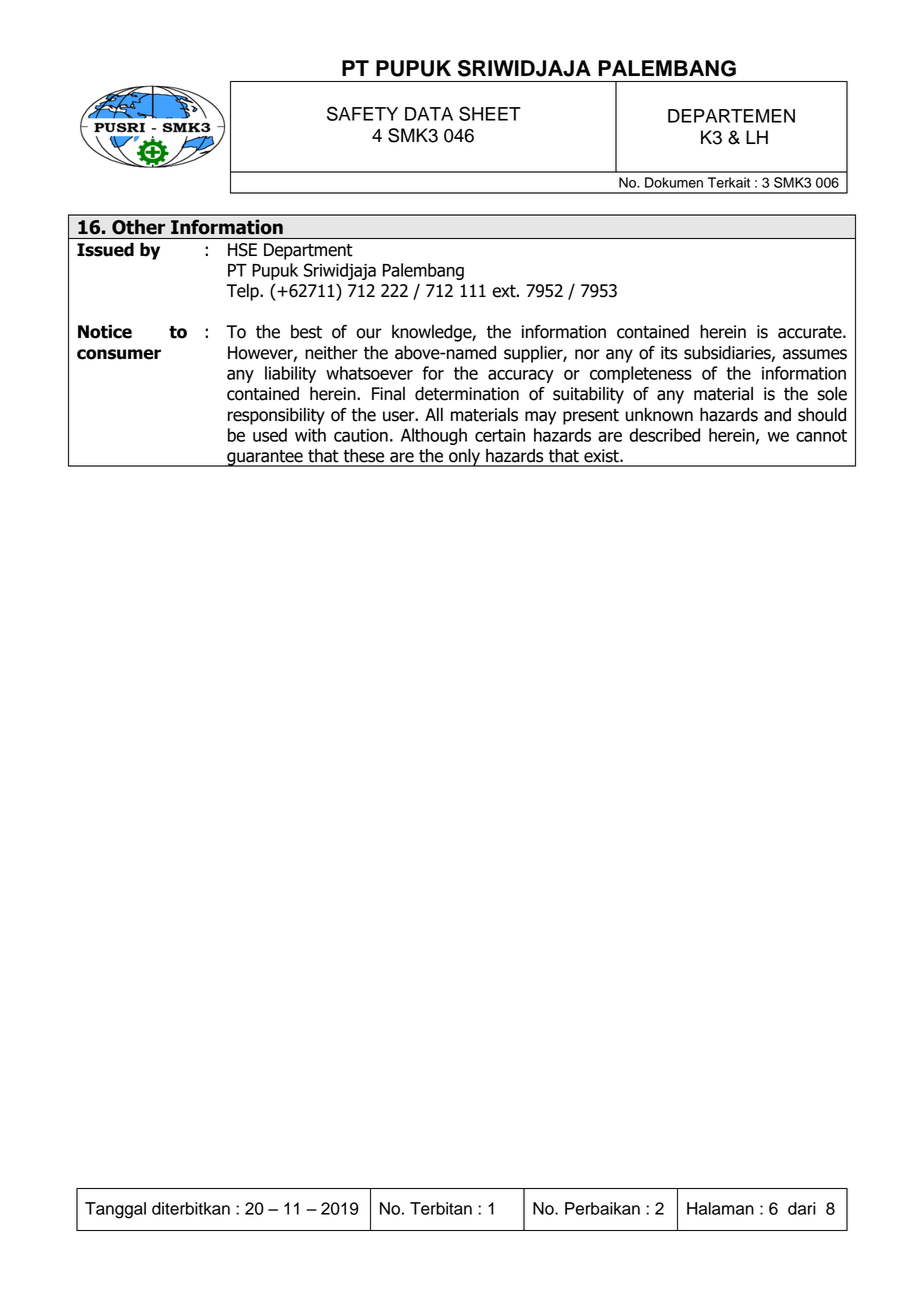  What do you see at coordinates (310, 435) in the document?
I see `with` at bounding box center [310, 435].
